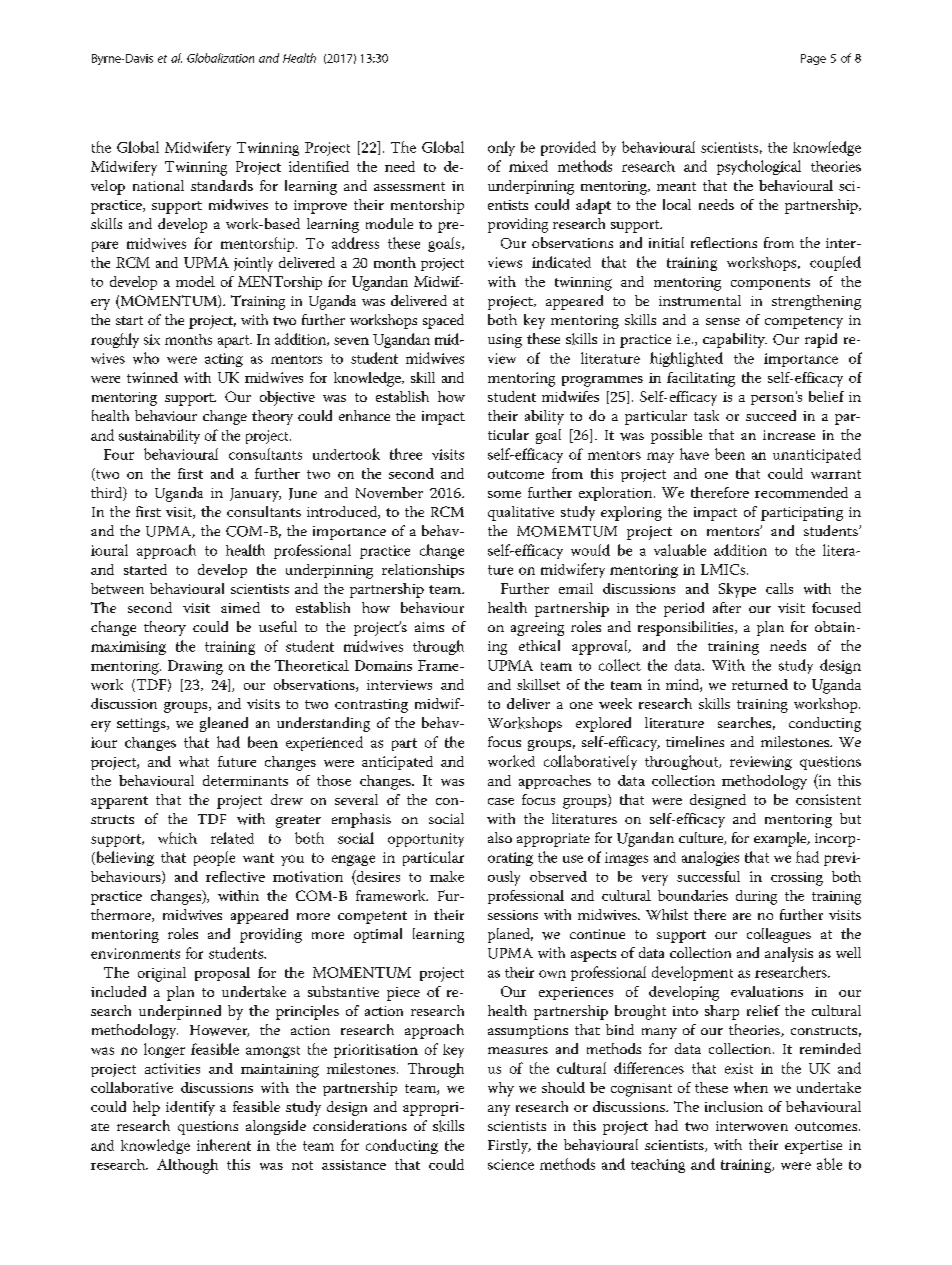  What do you see at coordinates (224, 1145) in the screenshot?
I see `inherent` at bounding box center [224, 1145].
